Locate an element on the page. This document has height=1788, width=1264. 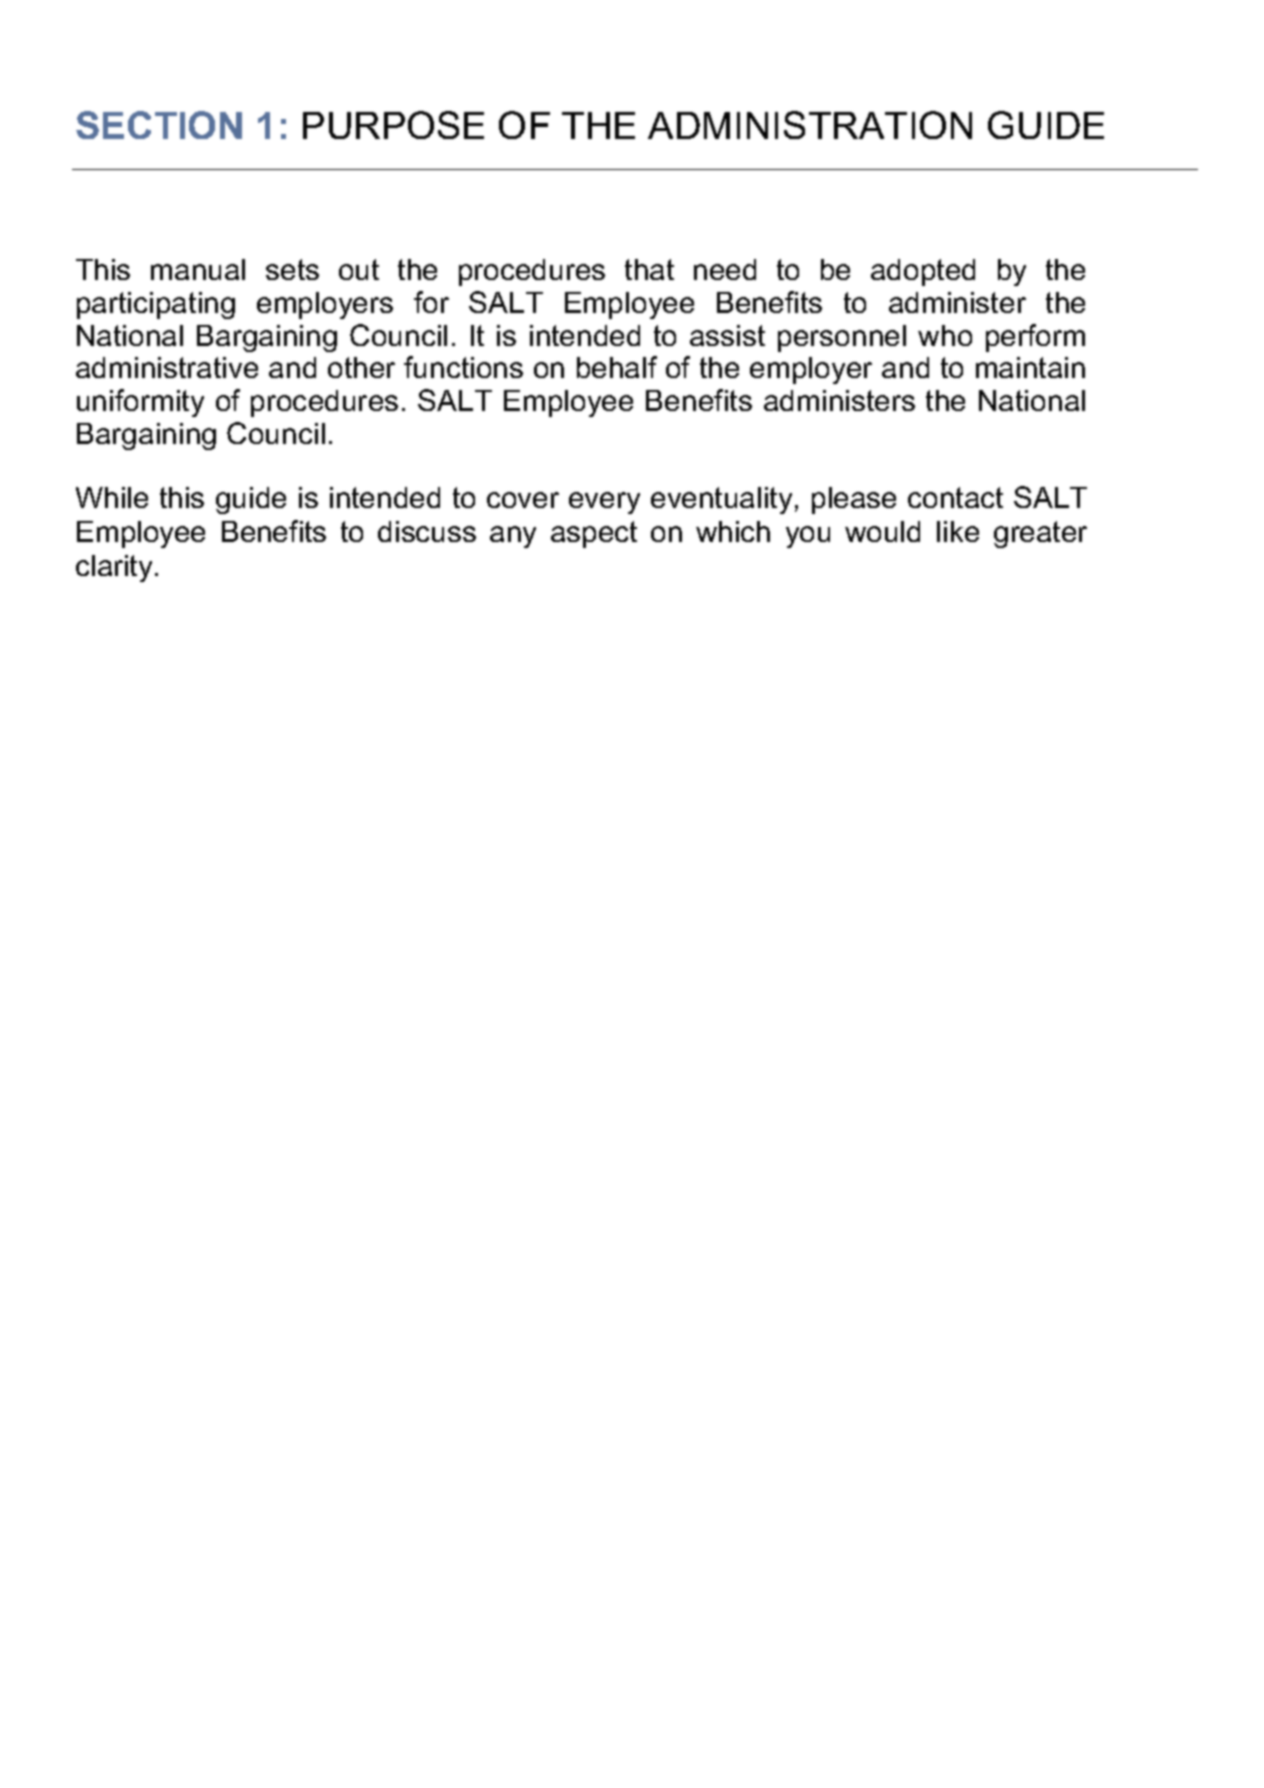
uniformity is located at coordinates (140, 403).
